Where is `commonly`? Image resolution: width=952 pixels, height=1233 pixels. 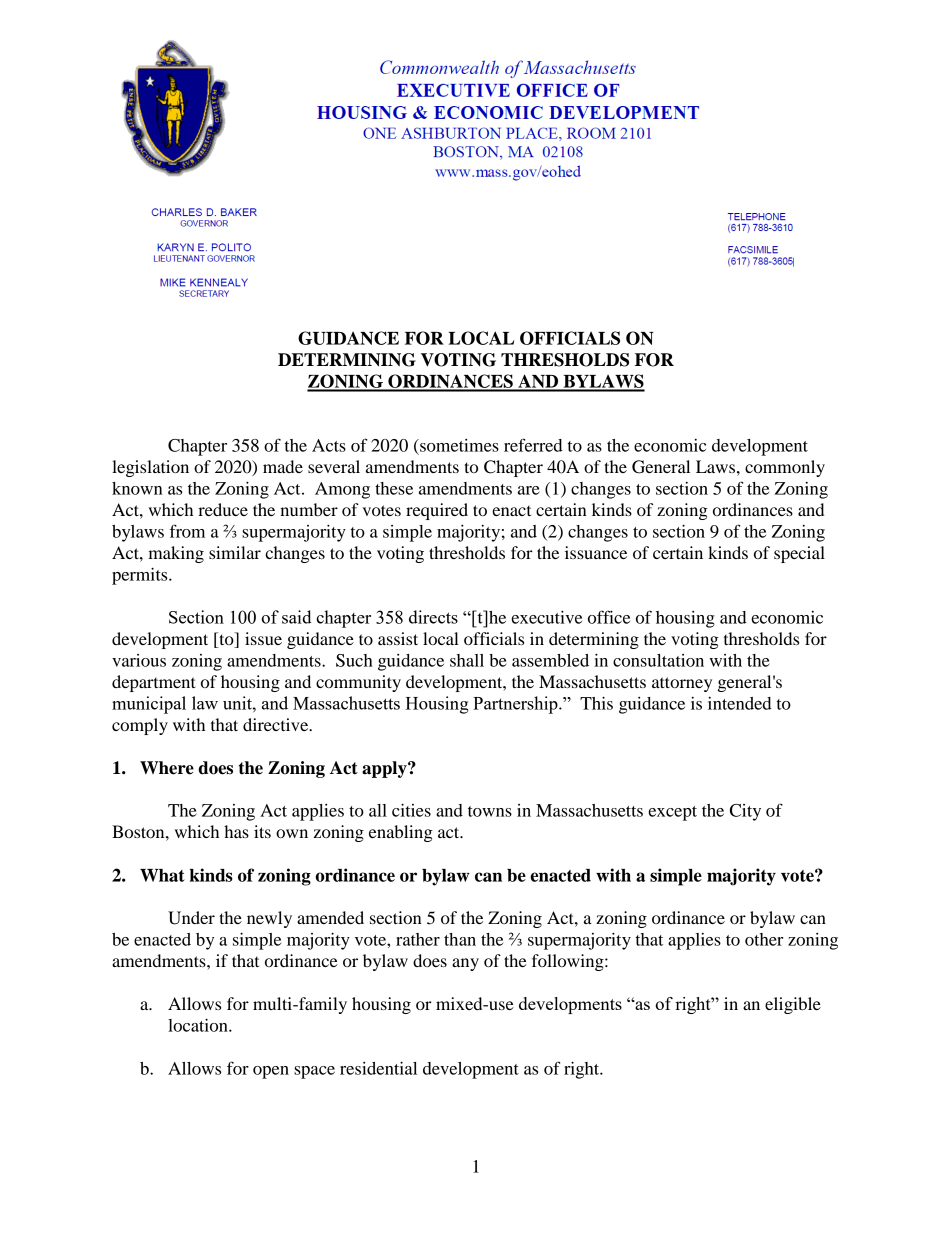 commonly is located at coordinates (785, 468).
